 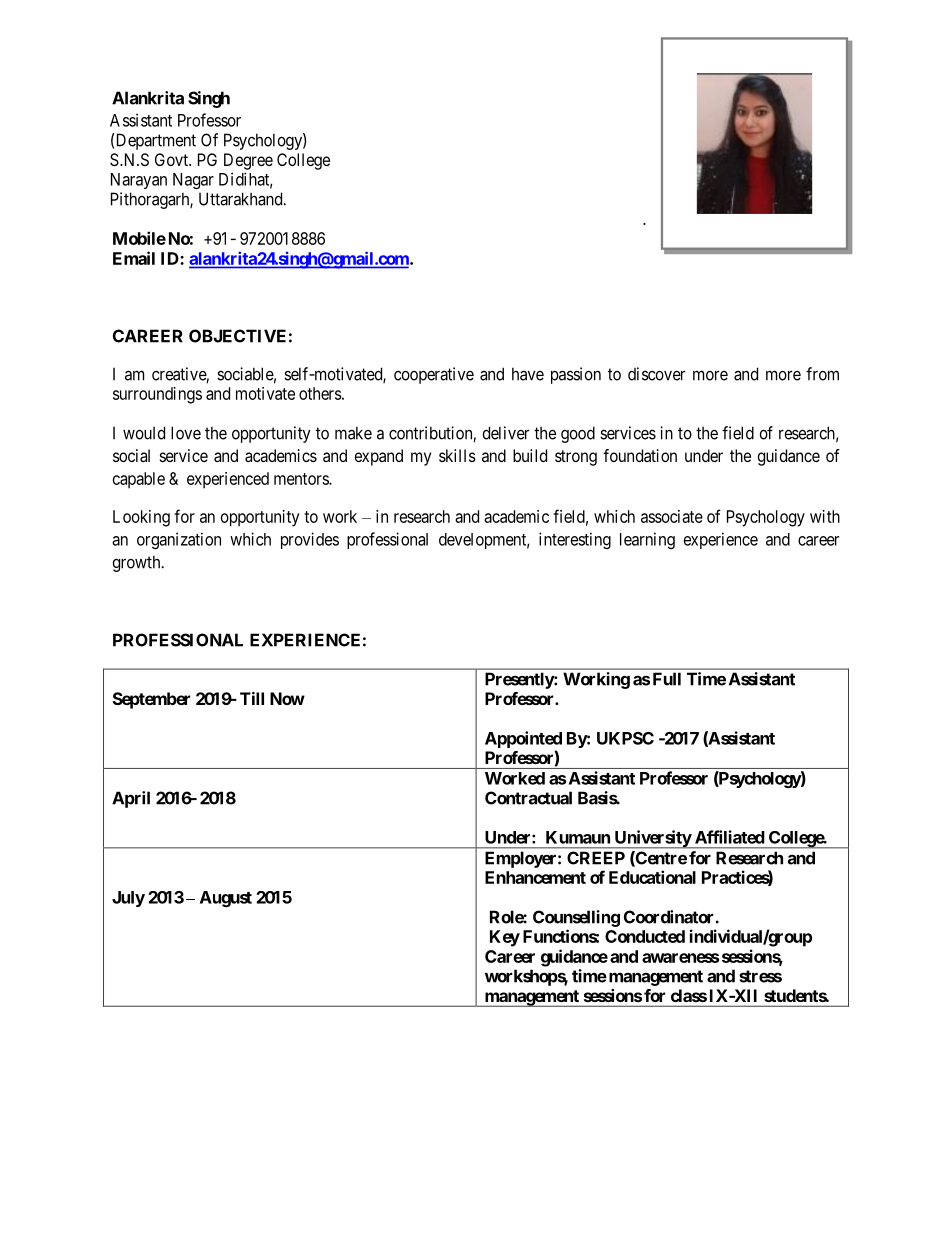 I want to click on love, so click(x=186, y=433).
